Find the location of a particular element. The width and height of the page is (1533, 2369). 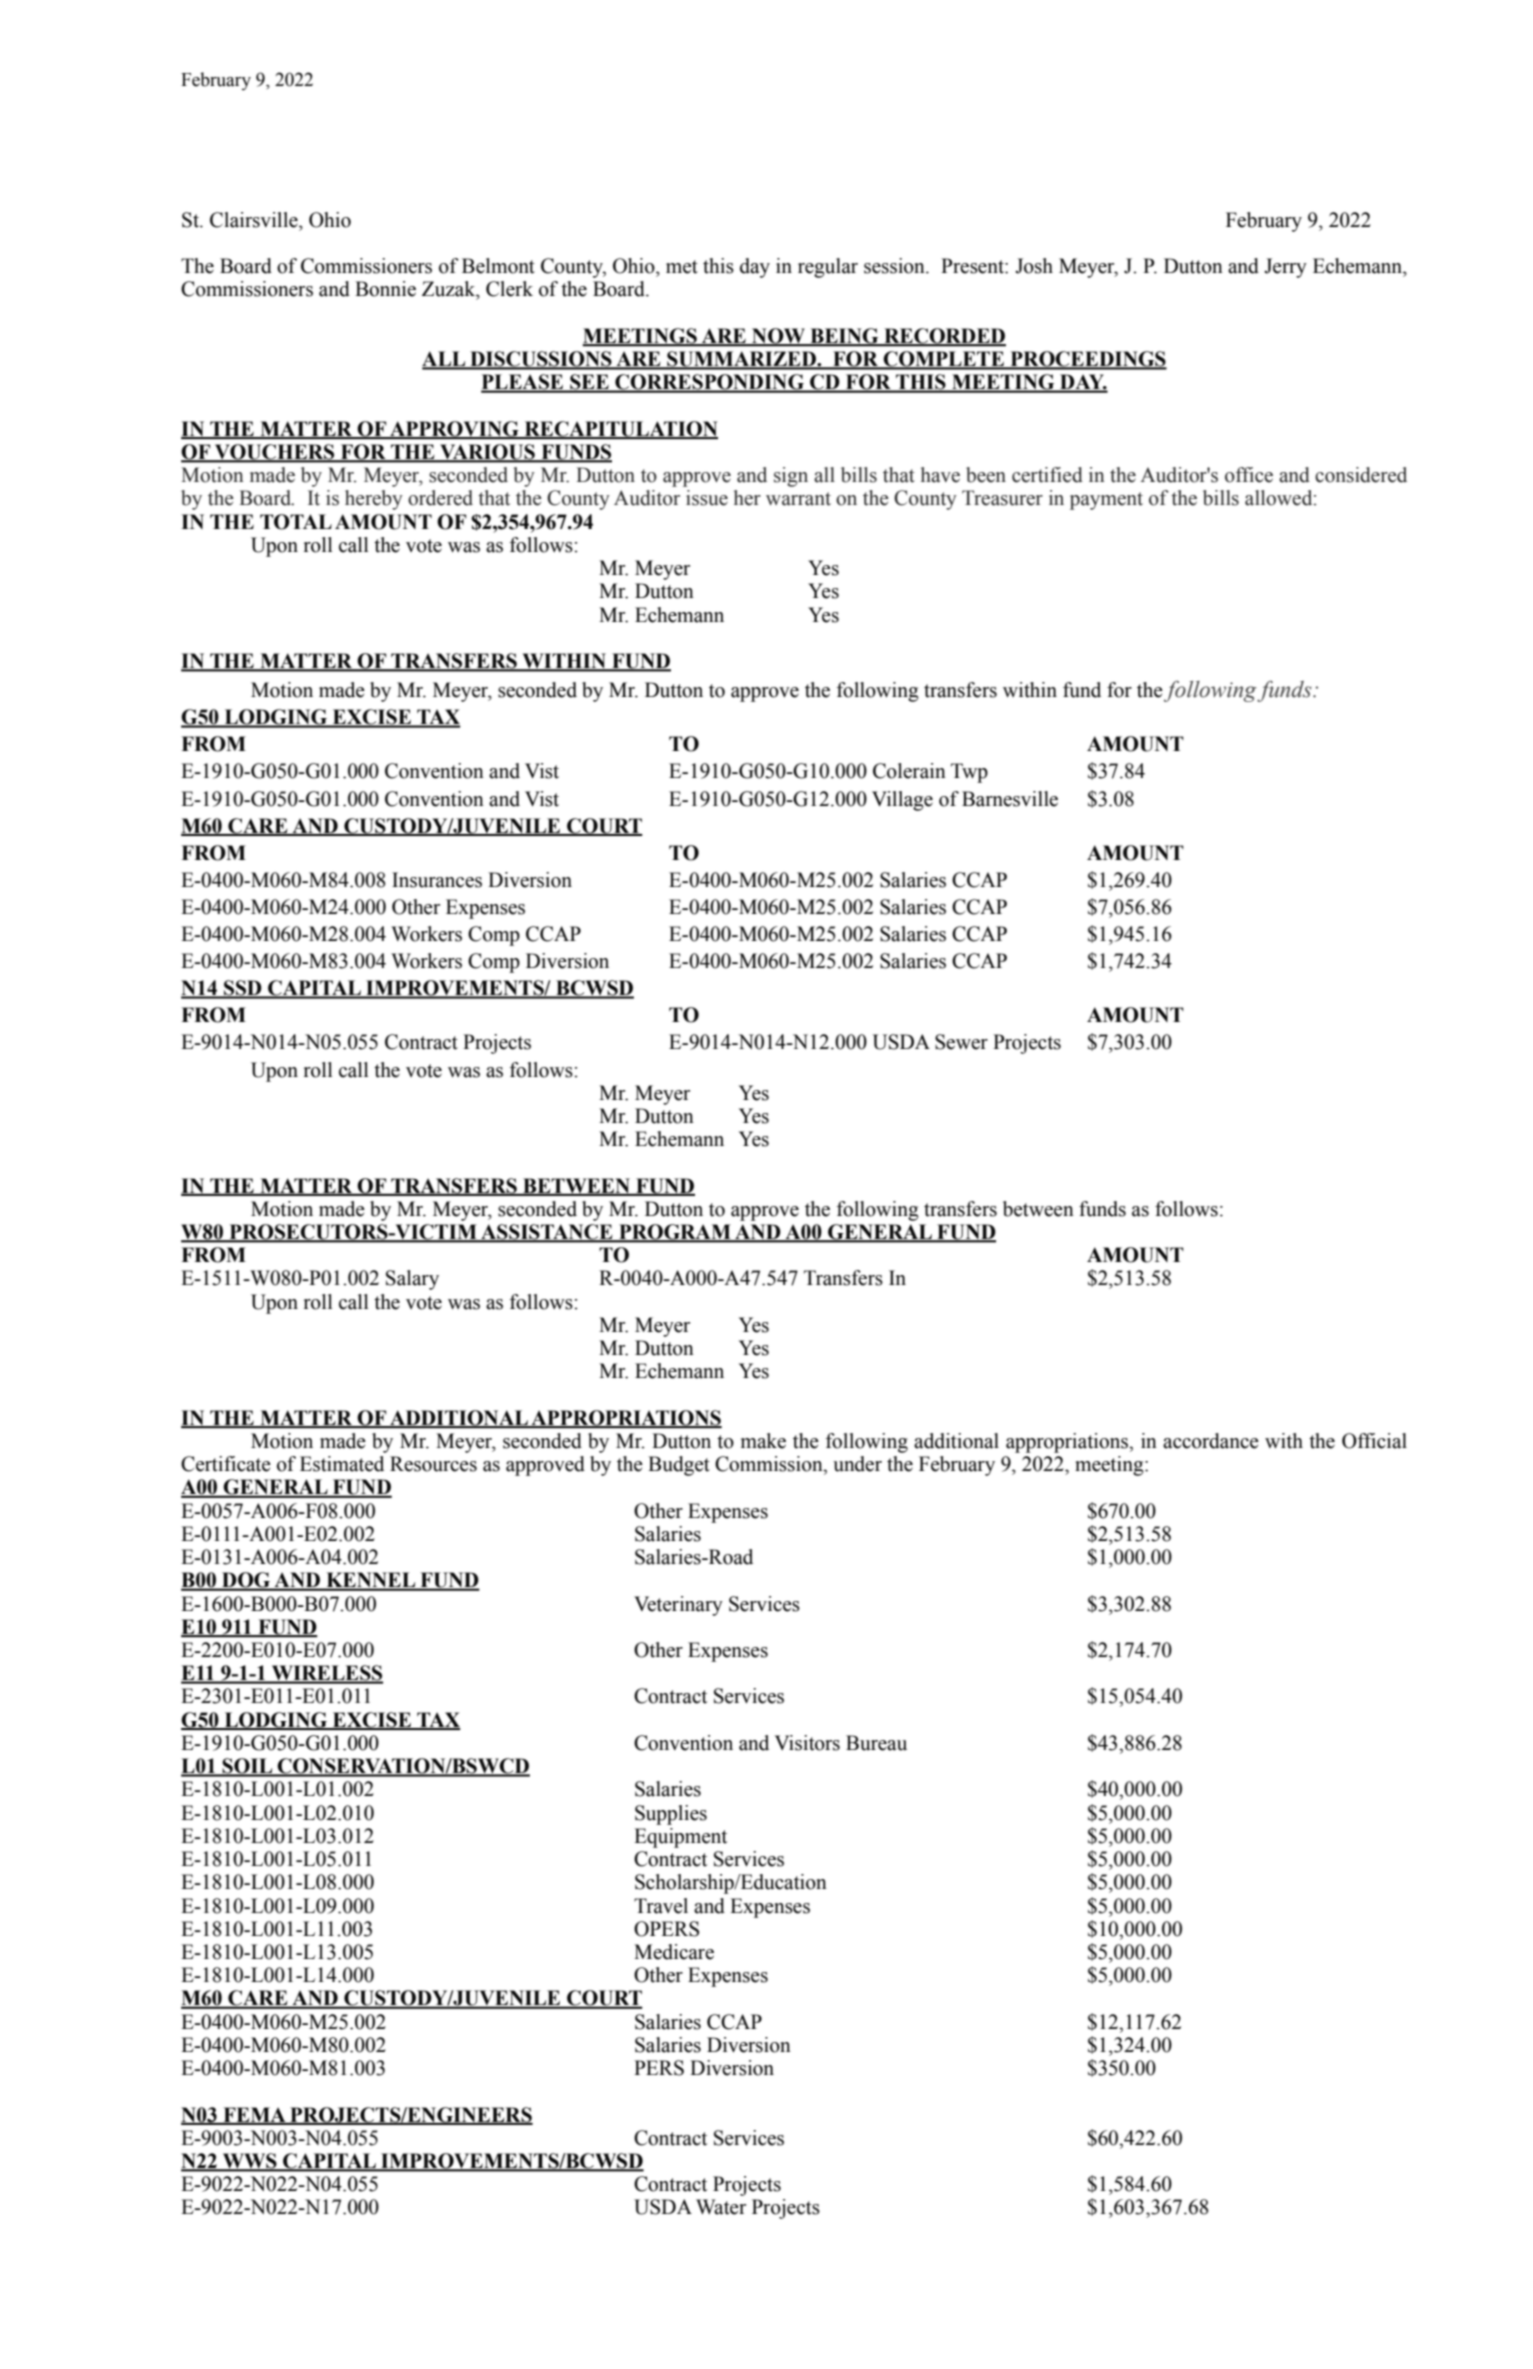

Jerry is located at coordinates (1285, 268).
